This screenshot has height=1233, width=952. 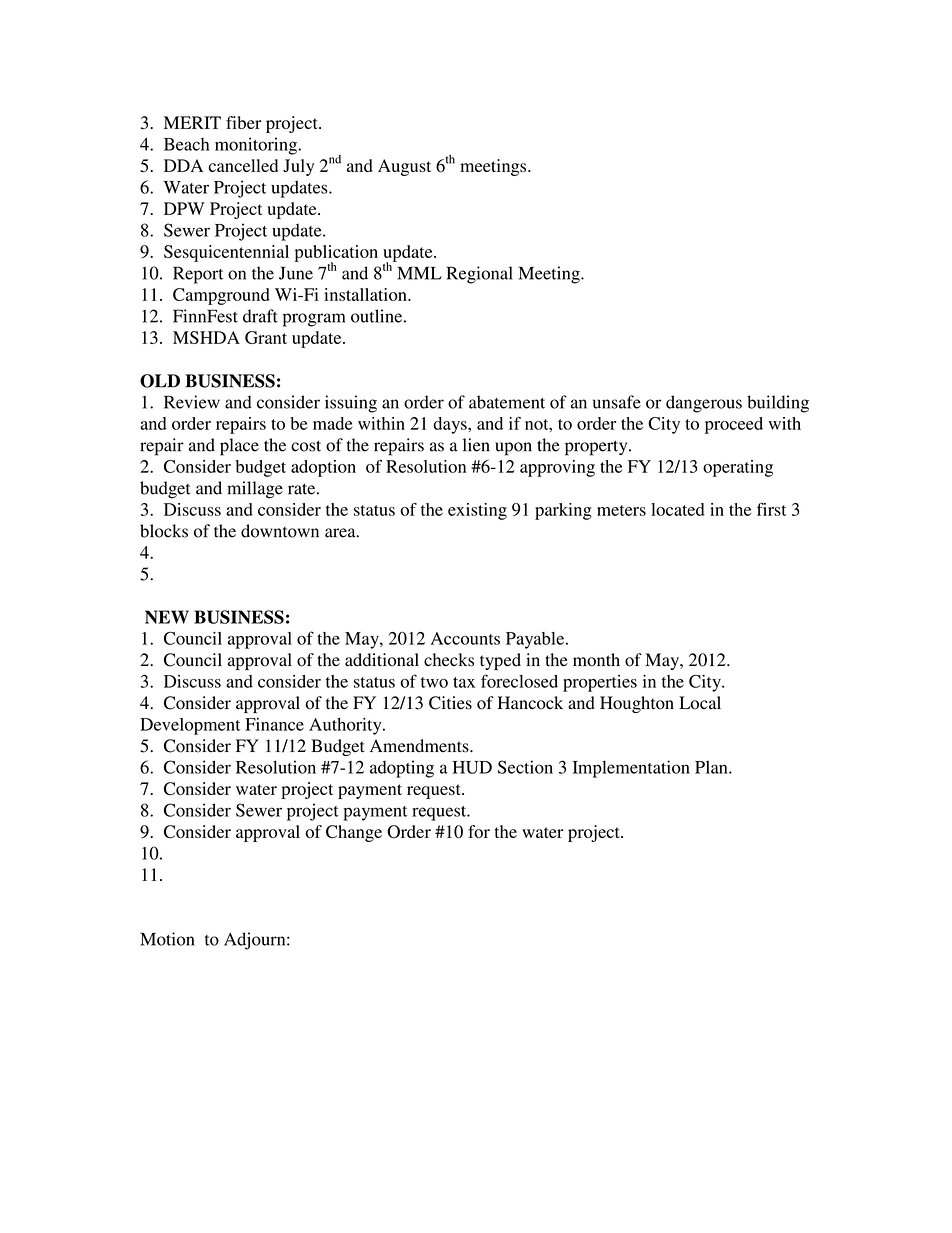 I want to click on dangerous, so click(x=704, y=404).
